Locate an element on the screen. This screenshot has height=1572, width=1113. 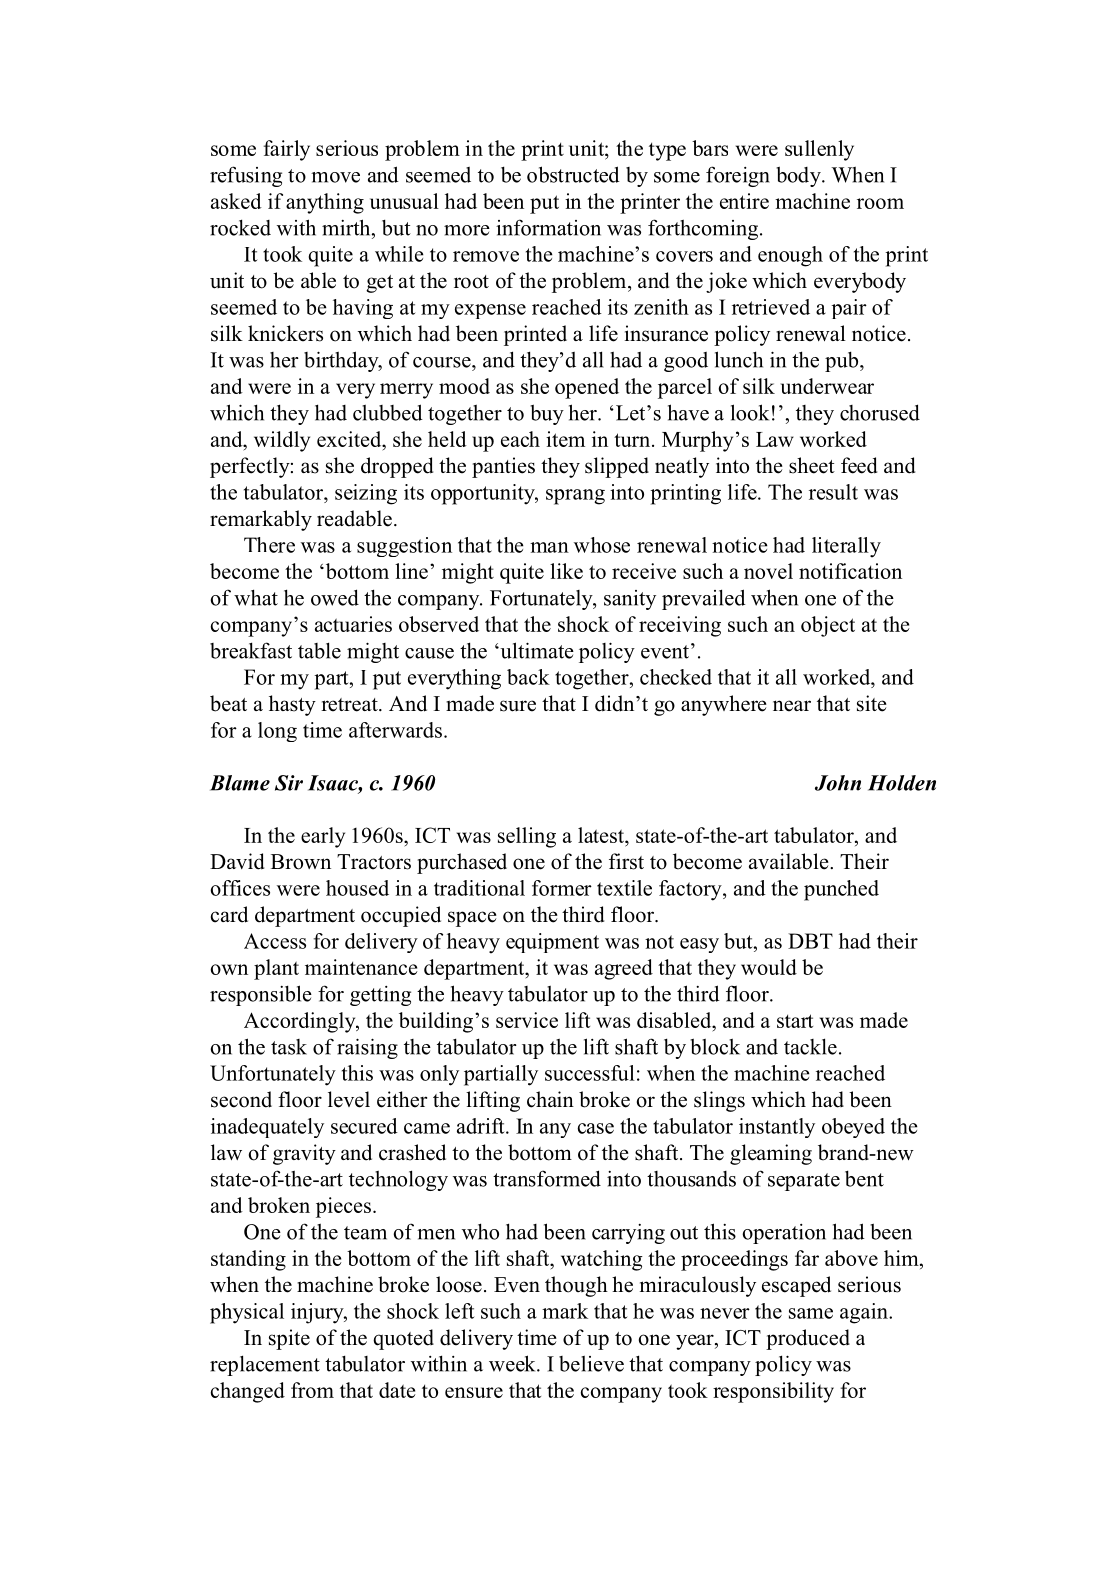
notification is located at coordinates (850, 571).
